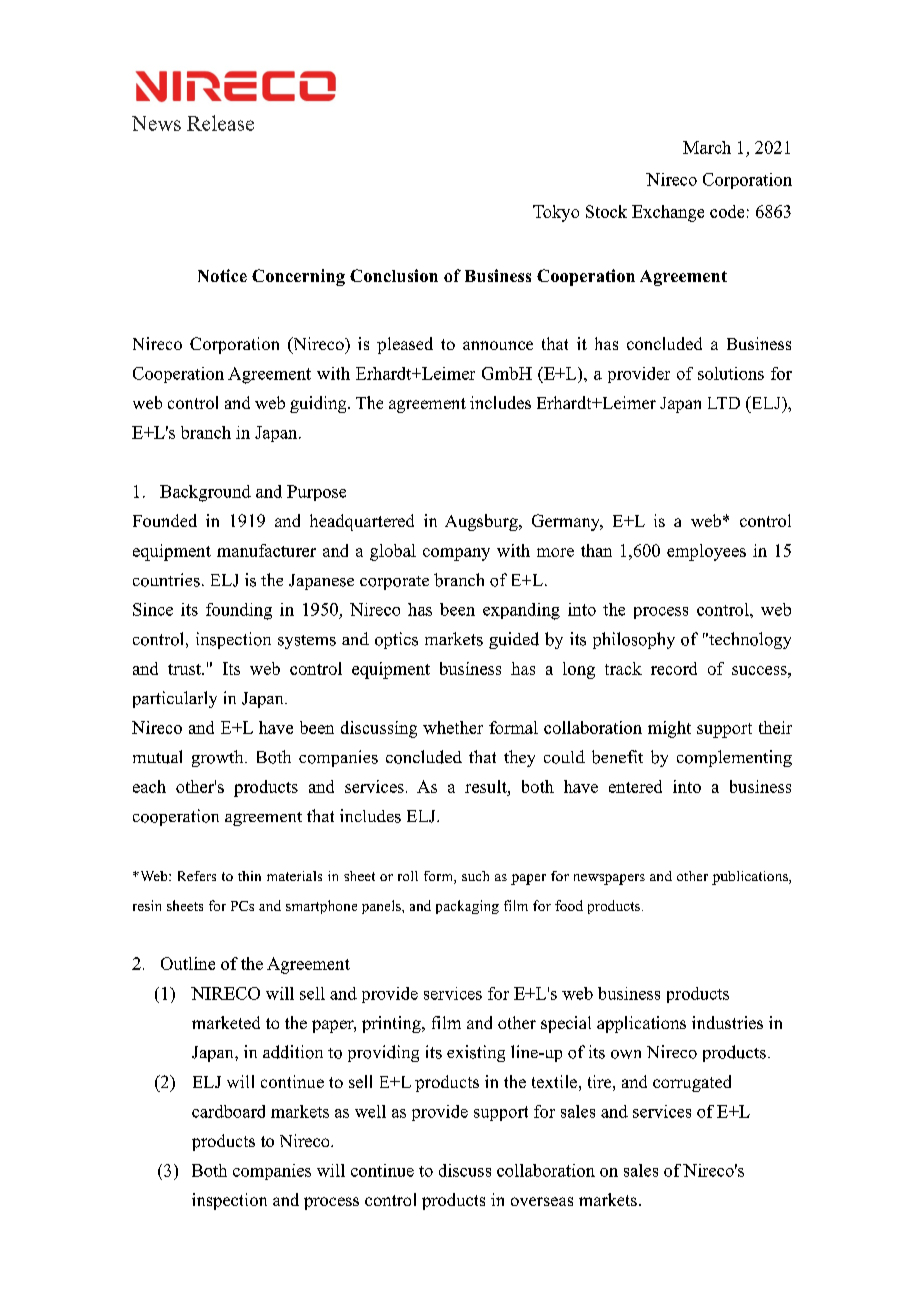 This document has width=924, height=1308. Describe the element at coordinates (222, 275) in the document. I see `Notice` at that location.
